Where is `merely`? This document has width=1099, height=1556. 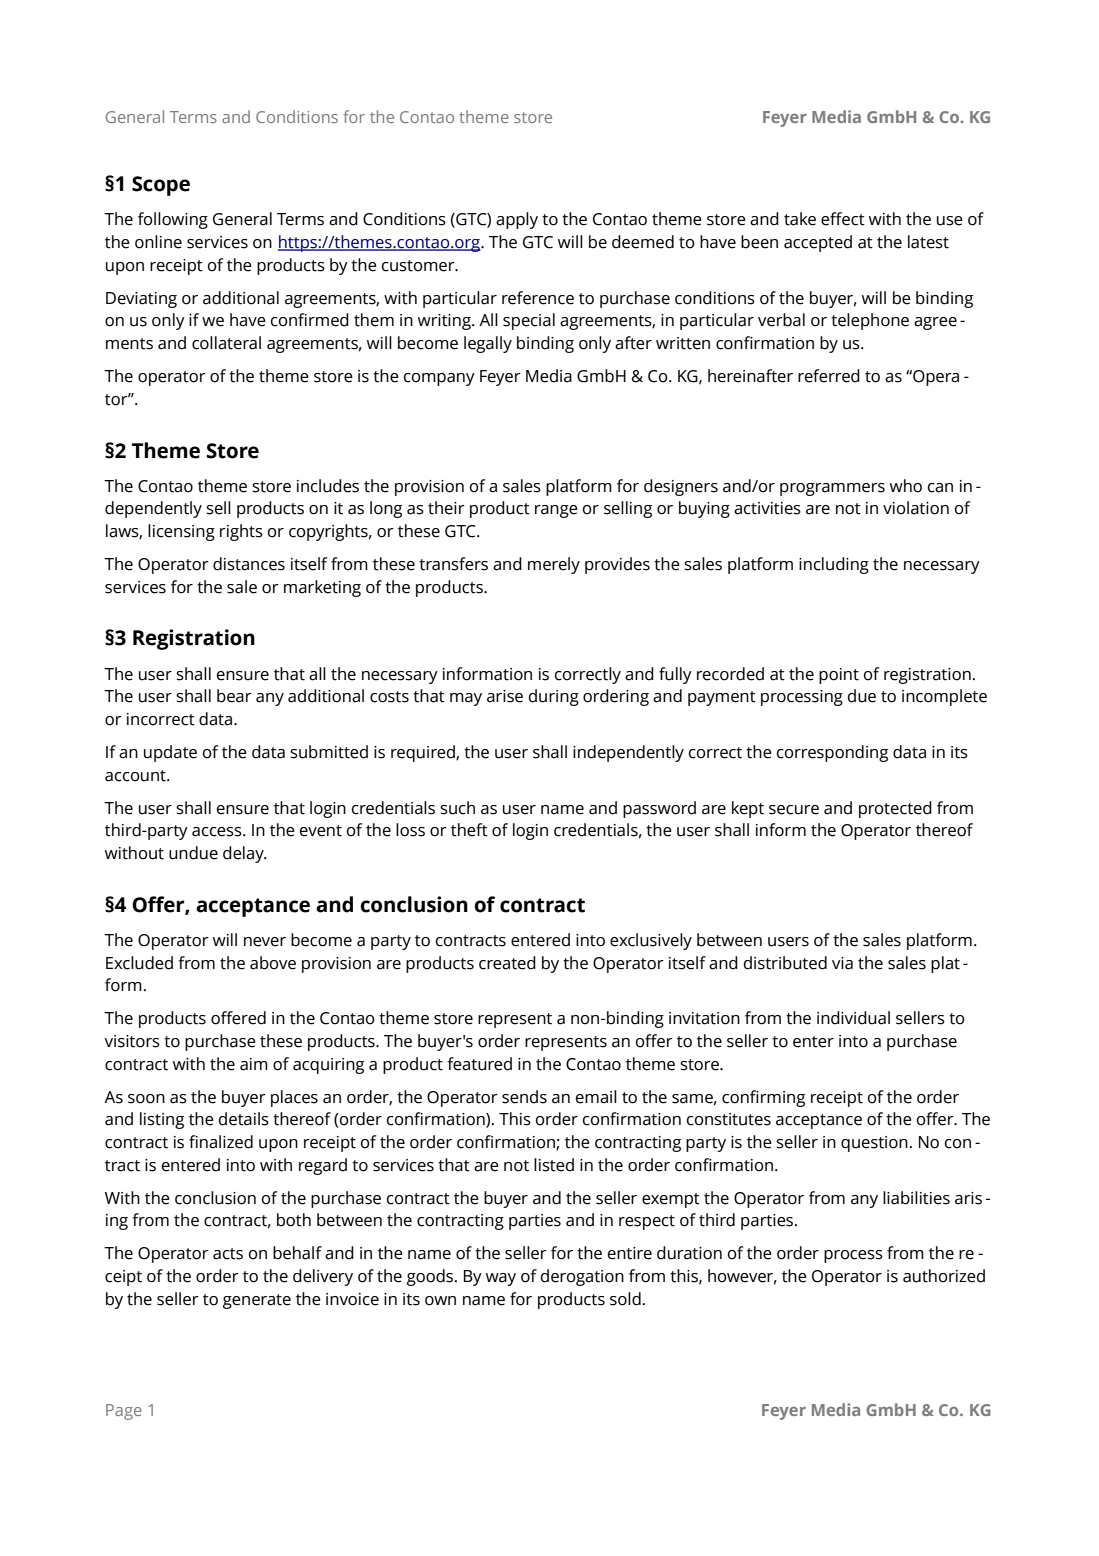
merely is located at coordinates (554, 565).
